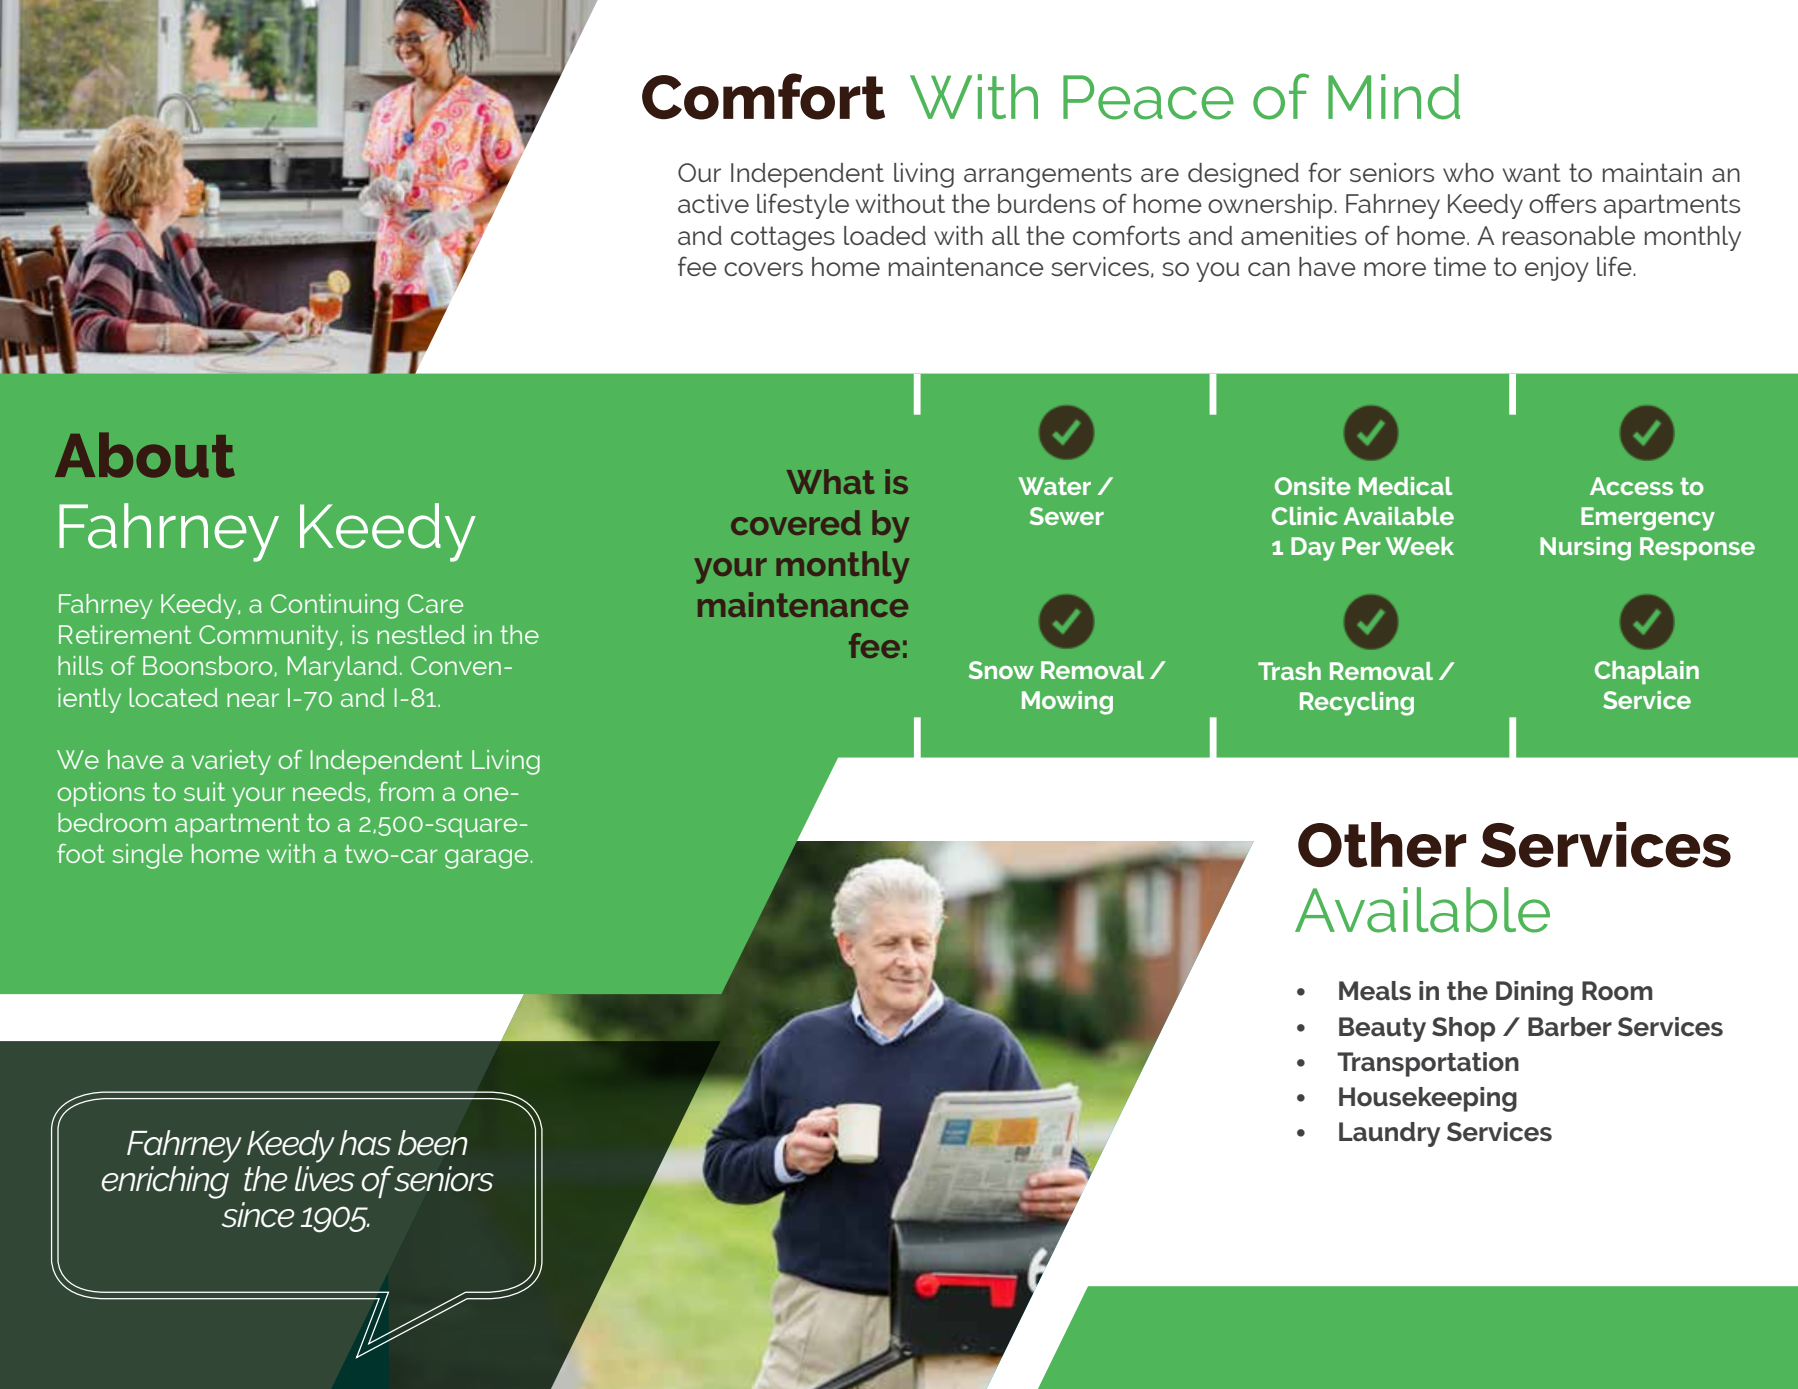 The image size is (1798, 1389). What do you see at coordinates (1375, 991) in the page?
I see `Meals` at bounding box center [1375, 991].
